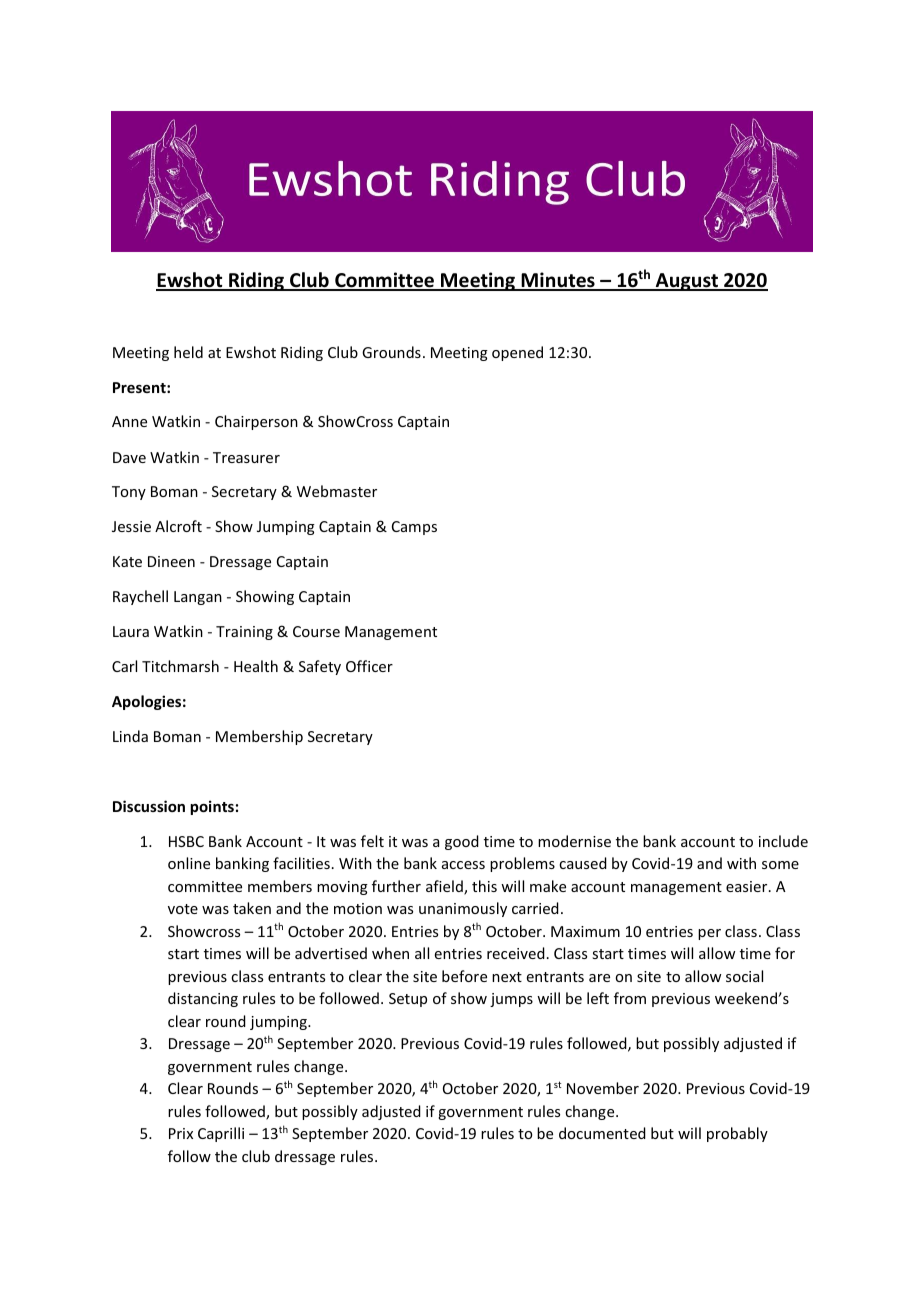  What do you see at coordinates (186, 841) in the image?
I see `HSBC` at bounding box center [186, 841].
